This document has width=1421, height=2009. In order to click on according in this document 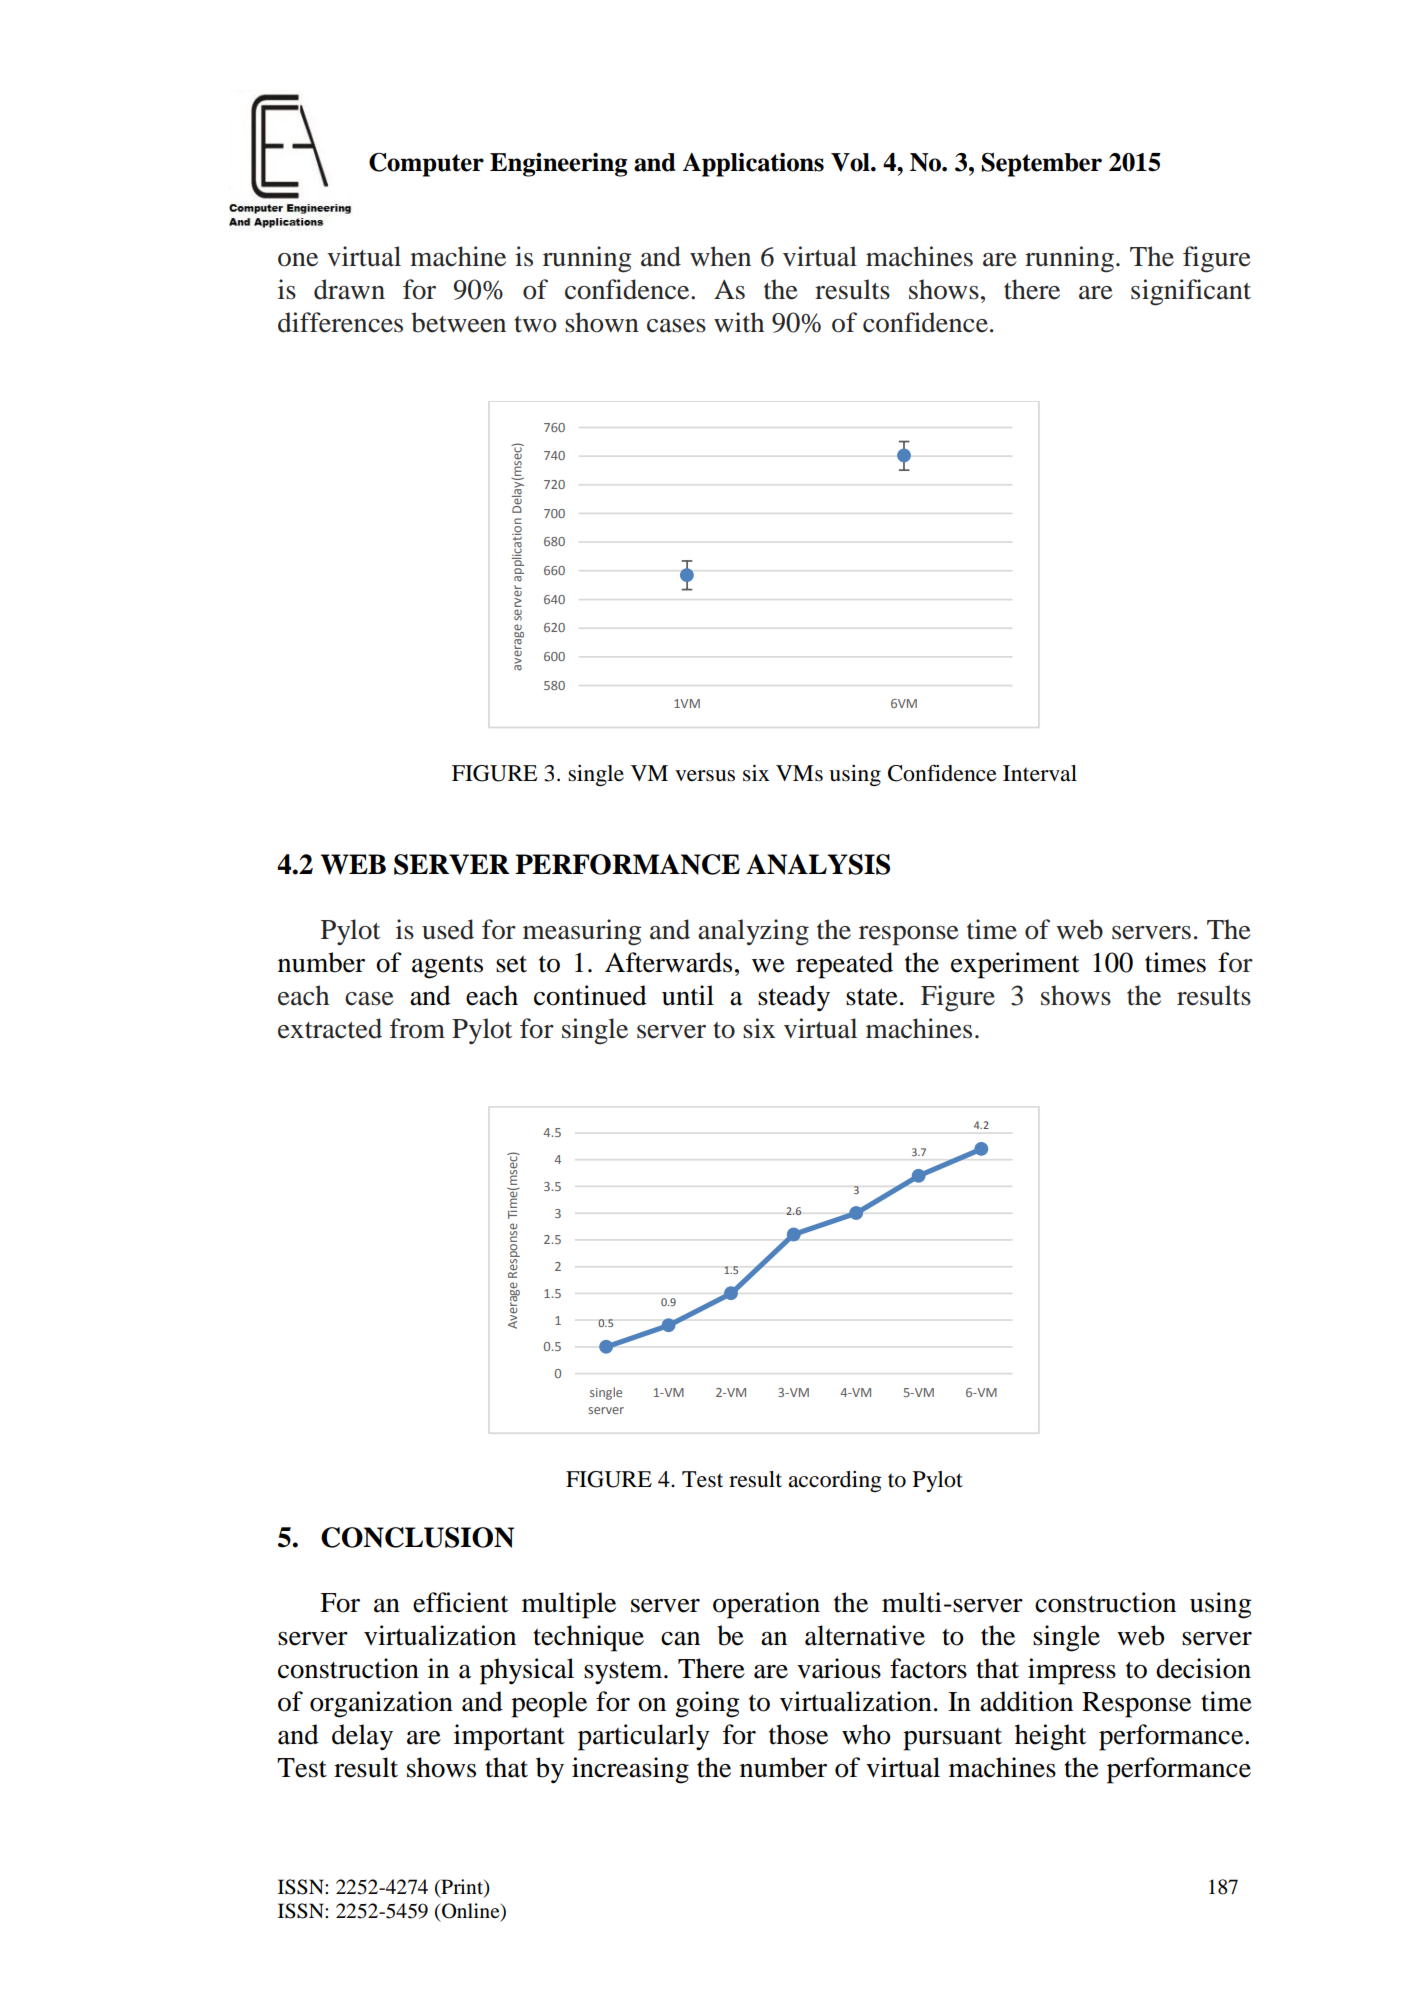, I will do `click(835, 1481)`.
